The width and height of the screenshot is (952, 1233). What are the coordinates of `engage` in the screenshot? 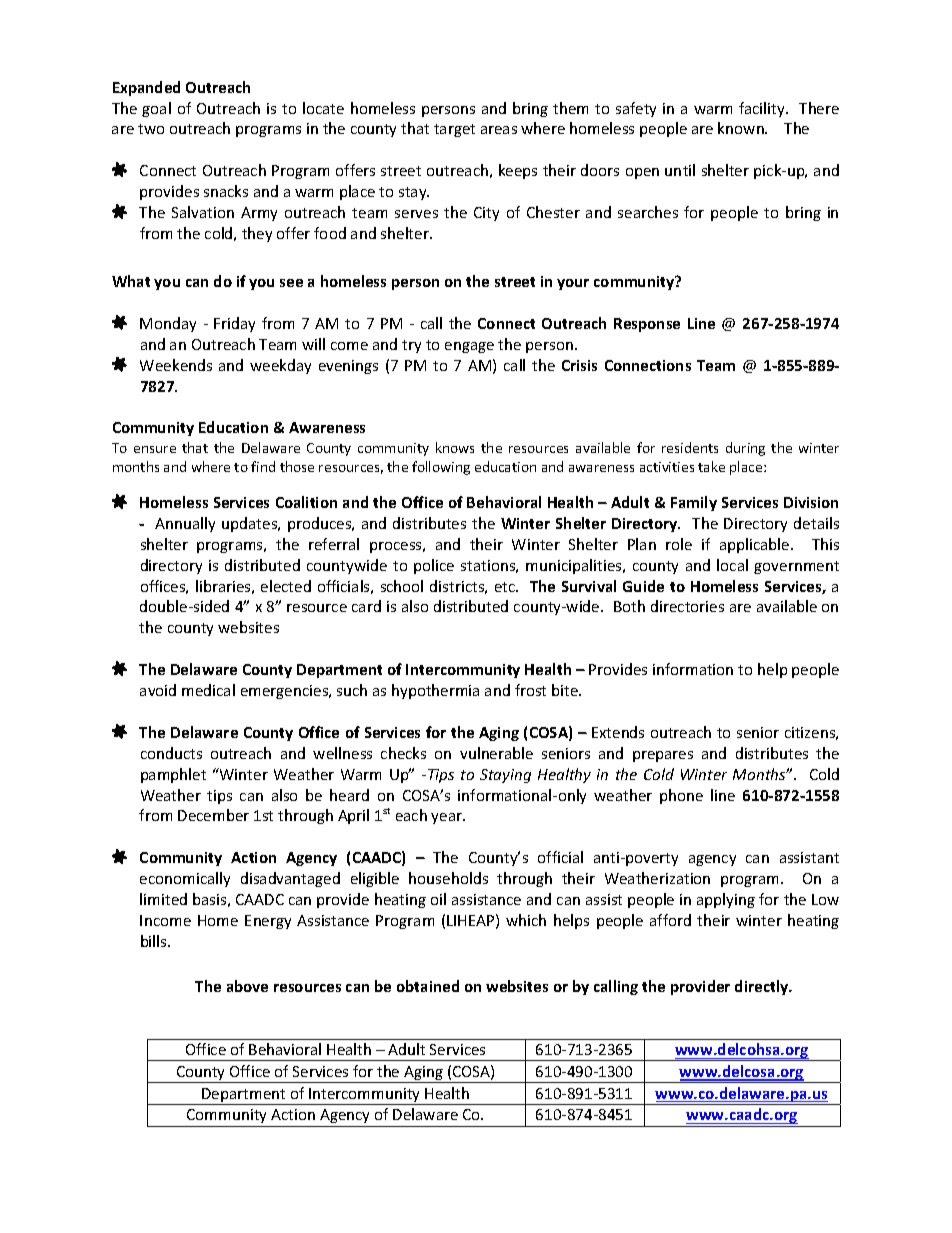 It's located at (469, 347).
